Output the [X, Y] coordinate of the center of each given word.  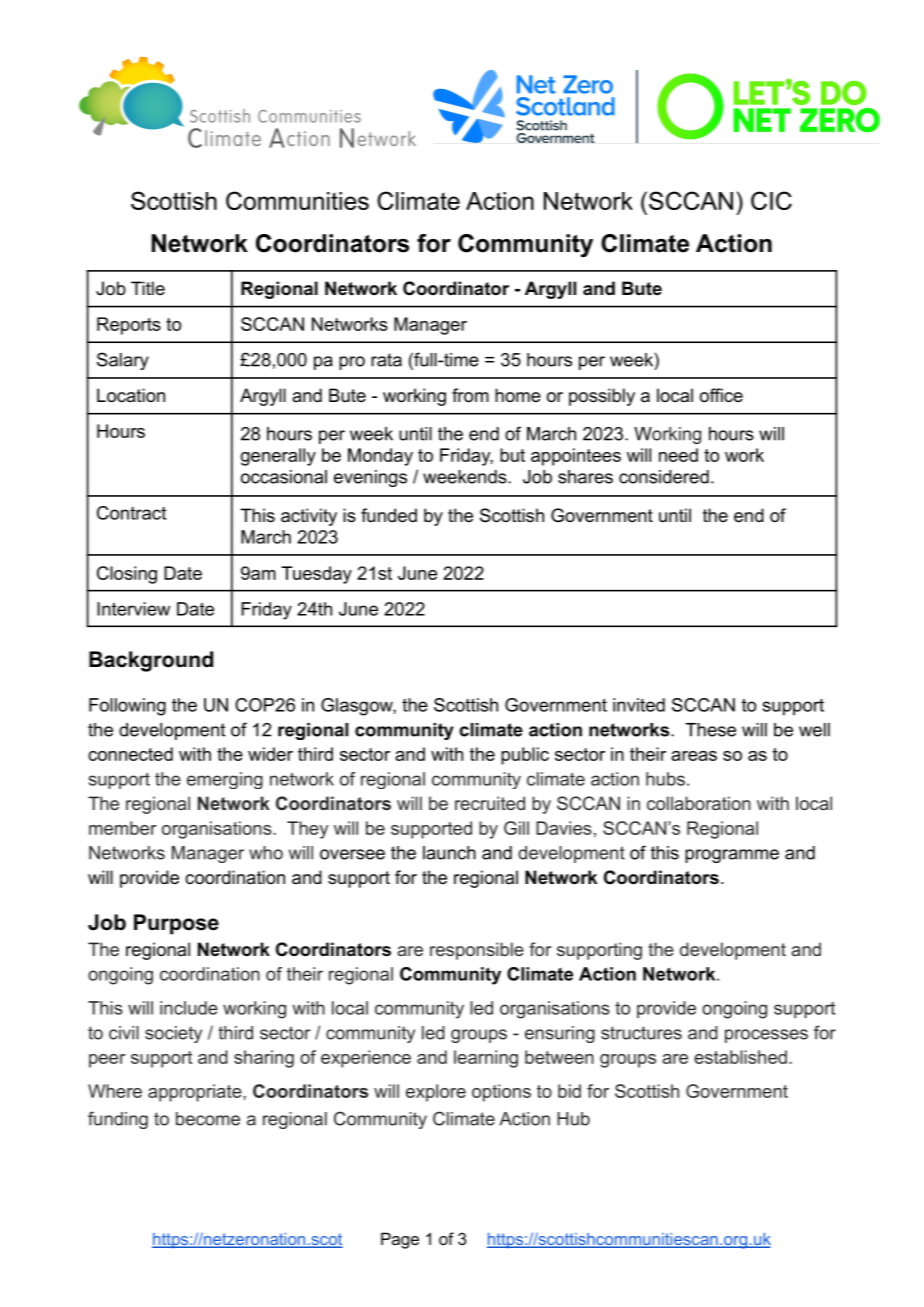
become [208, 1119]
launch [449, 853]
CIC [771, 200]
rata [386, 360]
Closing [127, 575]
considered [664, 477]
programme [732, 856]
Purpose [176, 924]
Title [148, 288]
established [740, 1057]
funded [389, 515]
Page [400, 1240]
